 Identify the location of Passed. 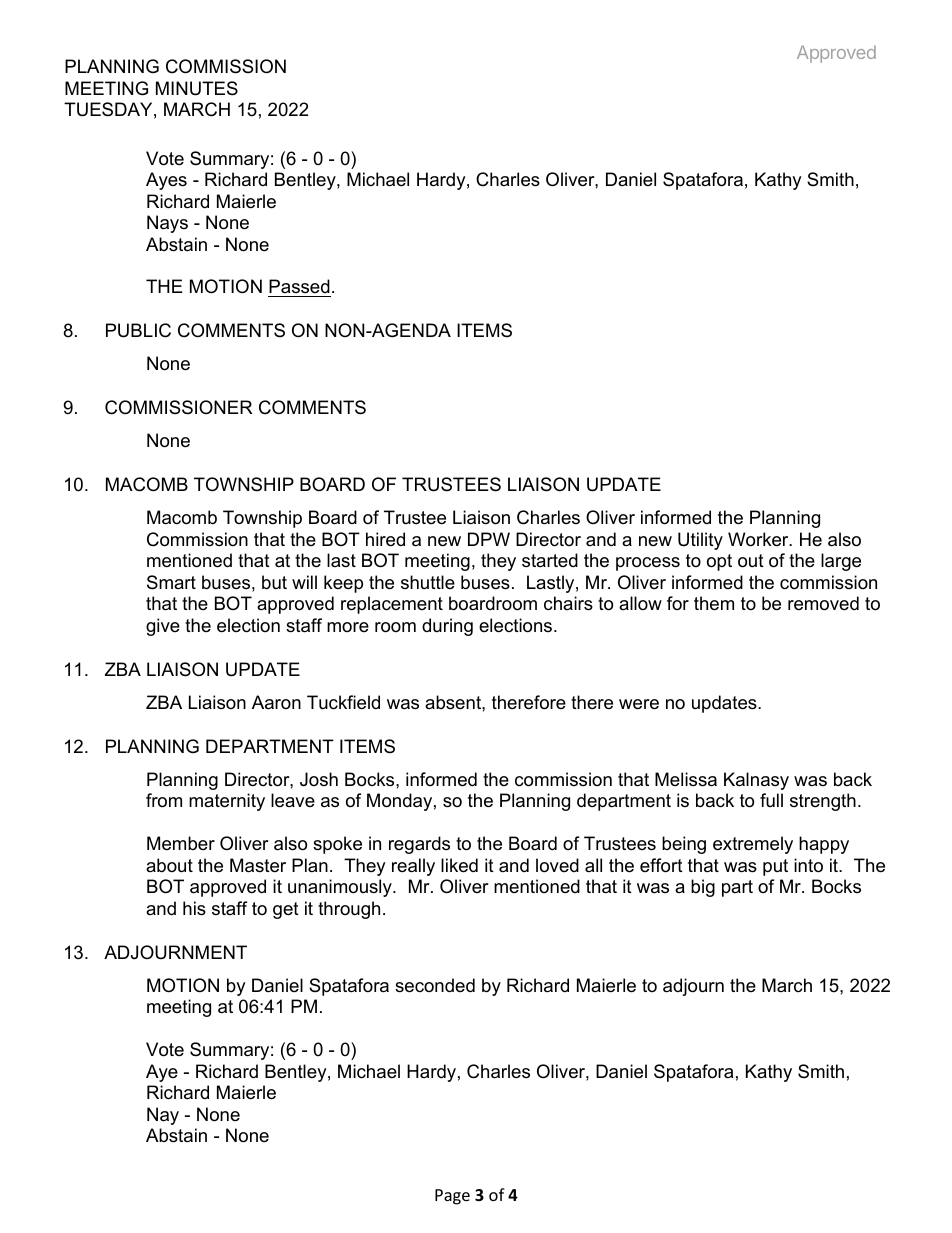
(299, 288).
